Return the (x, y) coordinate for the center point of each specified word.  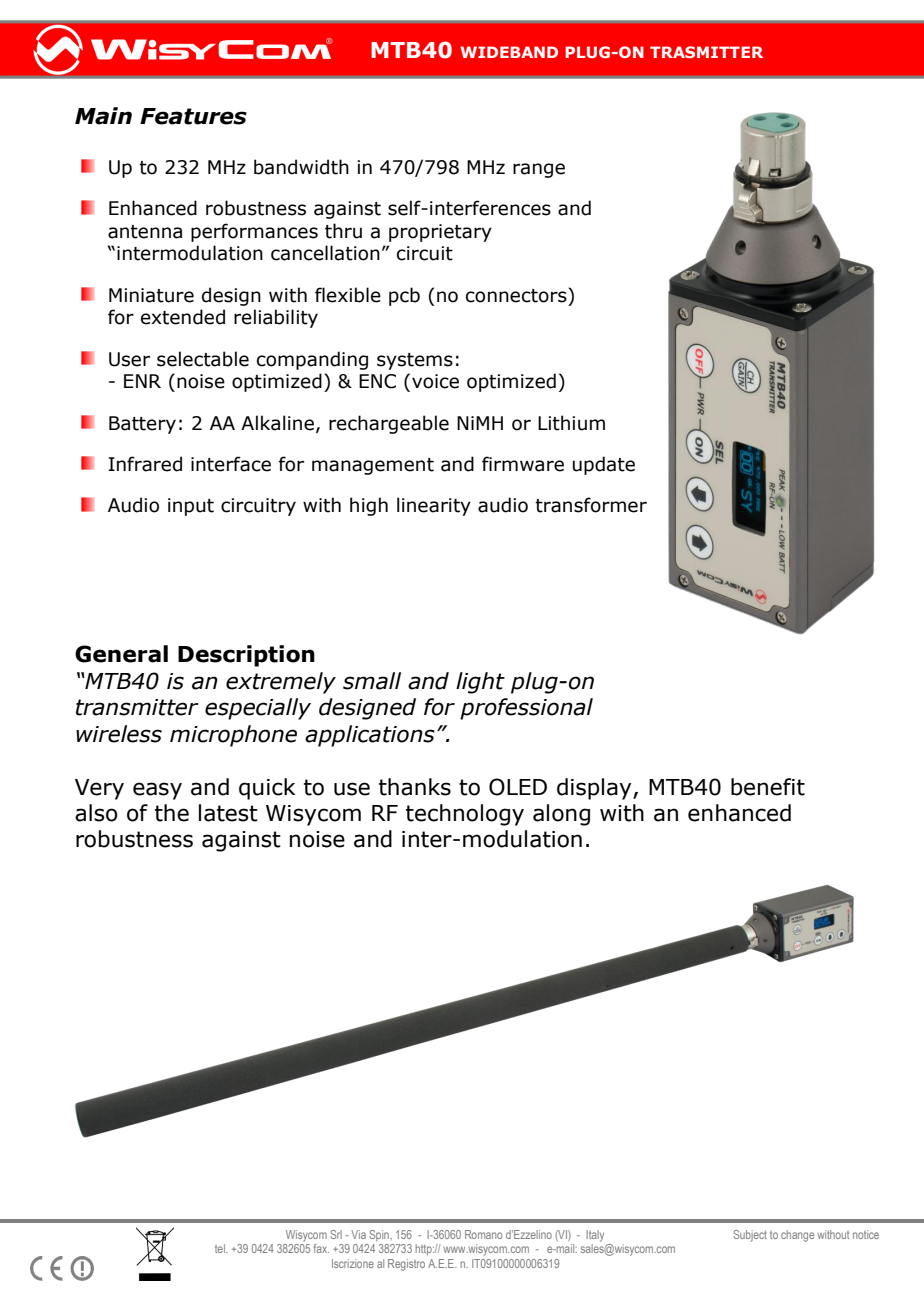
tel (221, 1248)
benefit (768, 787)
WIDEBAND (509, 52)
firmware (523, 464)
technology (465, 815)
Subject (750, 1236)
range (539, 170)
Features (193, 116)
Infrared (145, 464)
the (172, 813)
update (604, 465)
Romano (483, 1234)
